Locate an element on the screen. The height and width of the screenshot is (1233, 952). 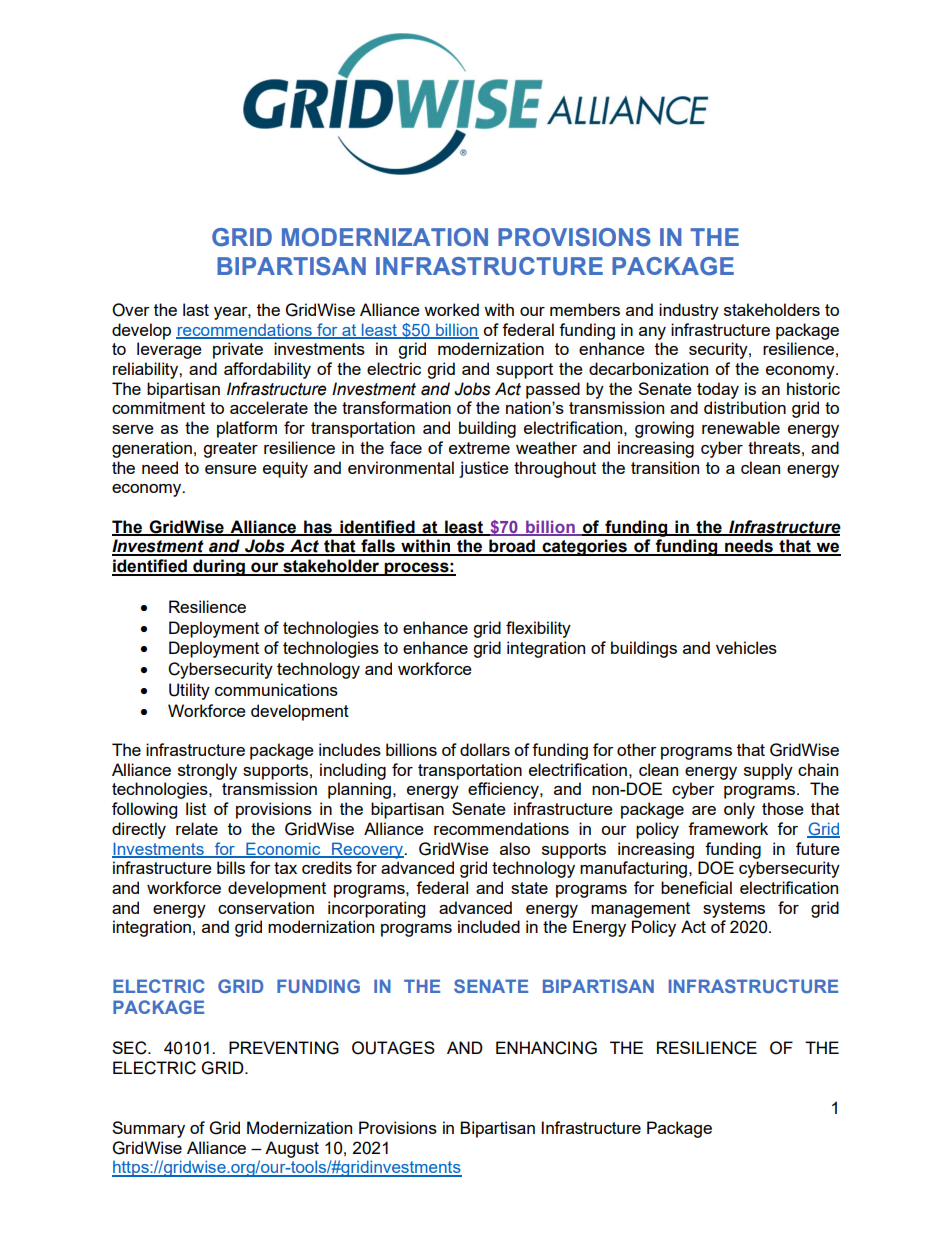
last is located at coordinates (196, 309).
